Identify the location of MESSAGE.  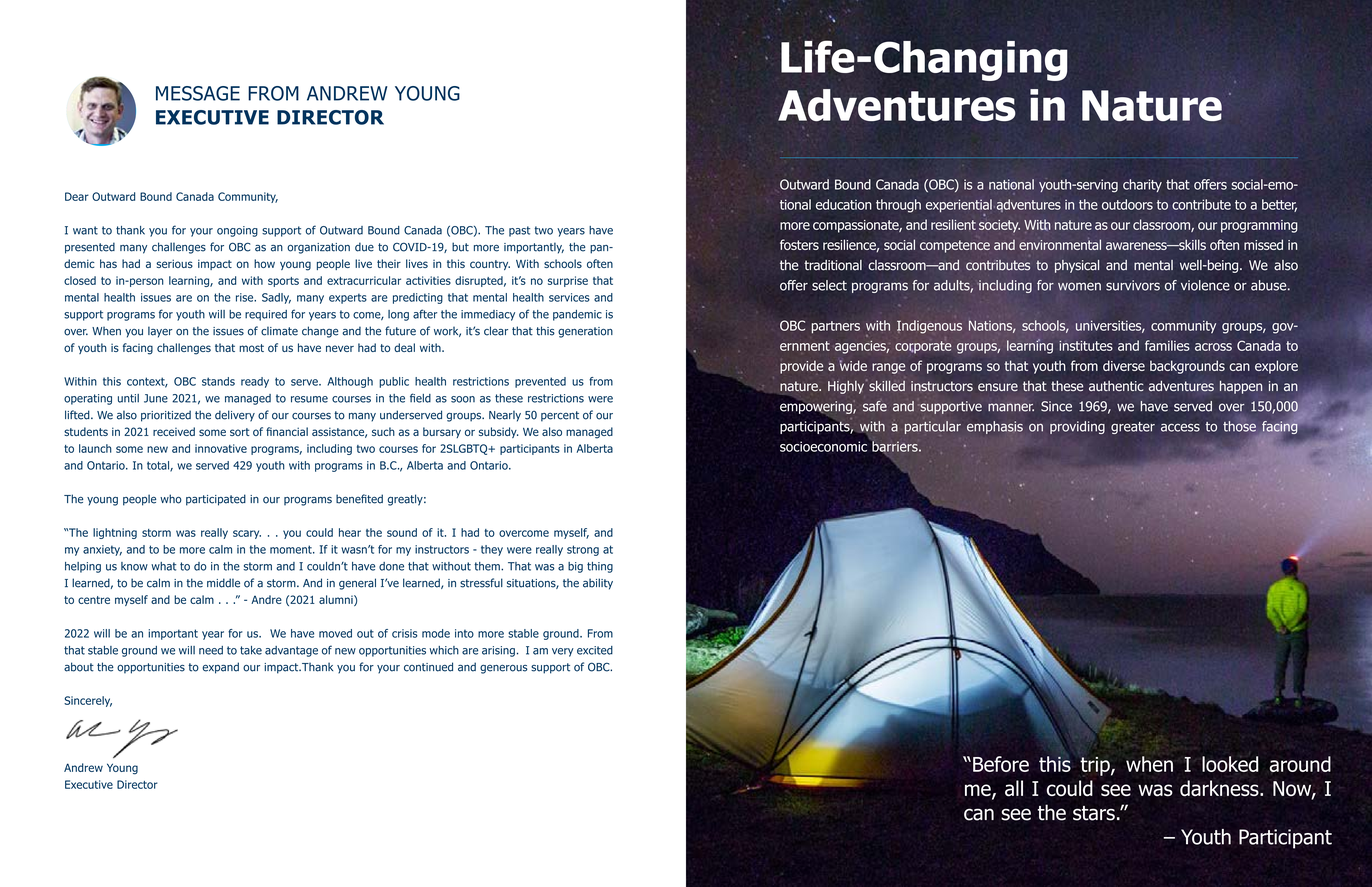
(198, 93).
